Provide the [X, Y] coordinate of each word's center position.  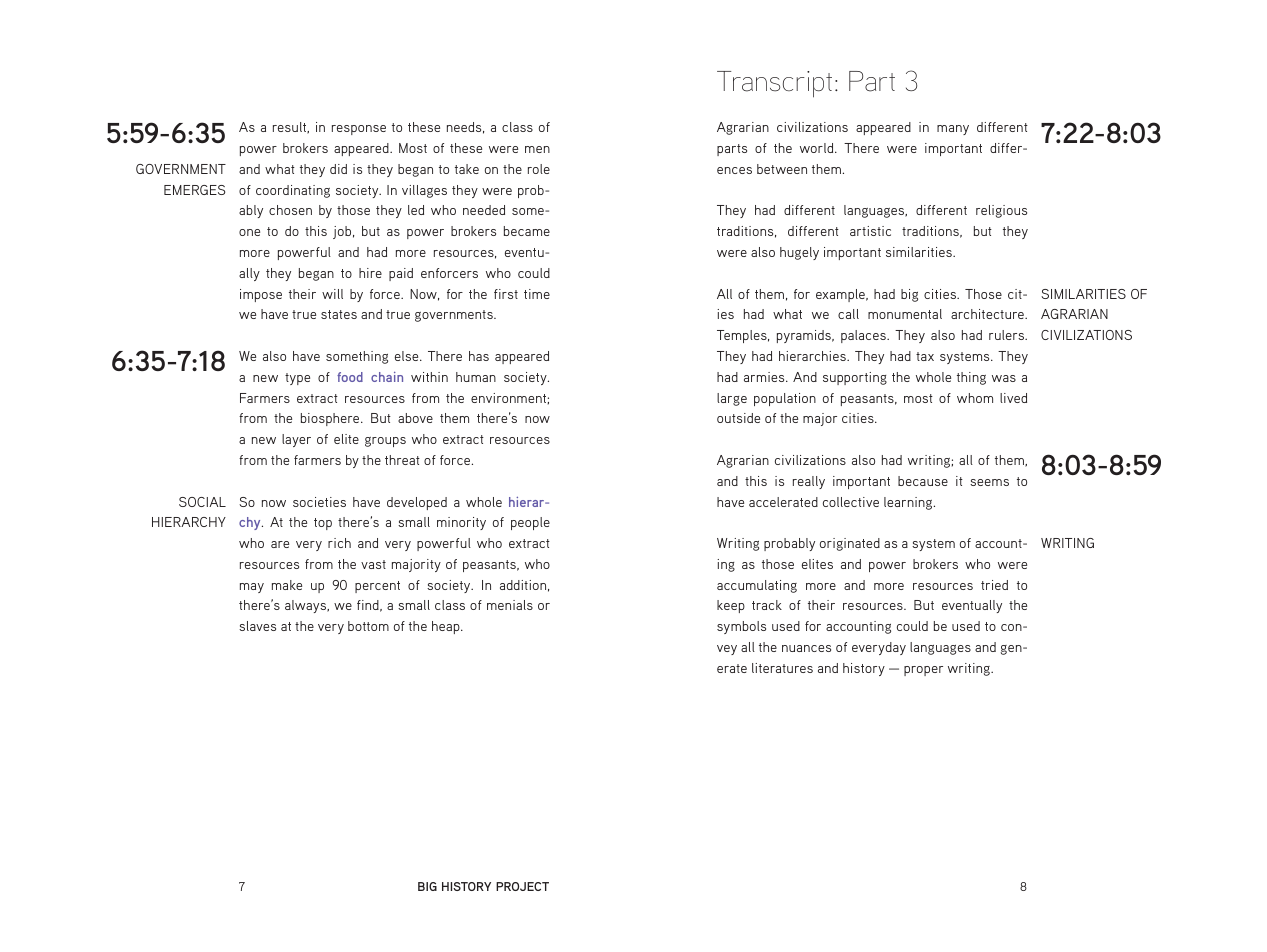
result [291, 128]
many [953, 130]
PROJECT [522, 886]
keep [731, 606]
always [307, 606]
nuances [806, 648]
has [479, 356]
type [297, 379]
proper [923, 671]
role [539, 169]
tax [925, 356]
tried [994, 585]
